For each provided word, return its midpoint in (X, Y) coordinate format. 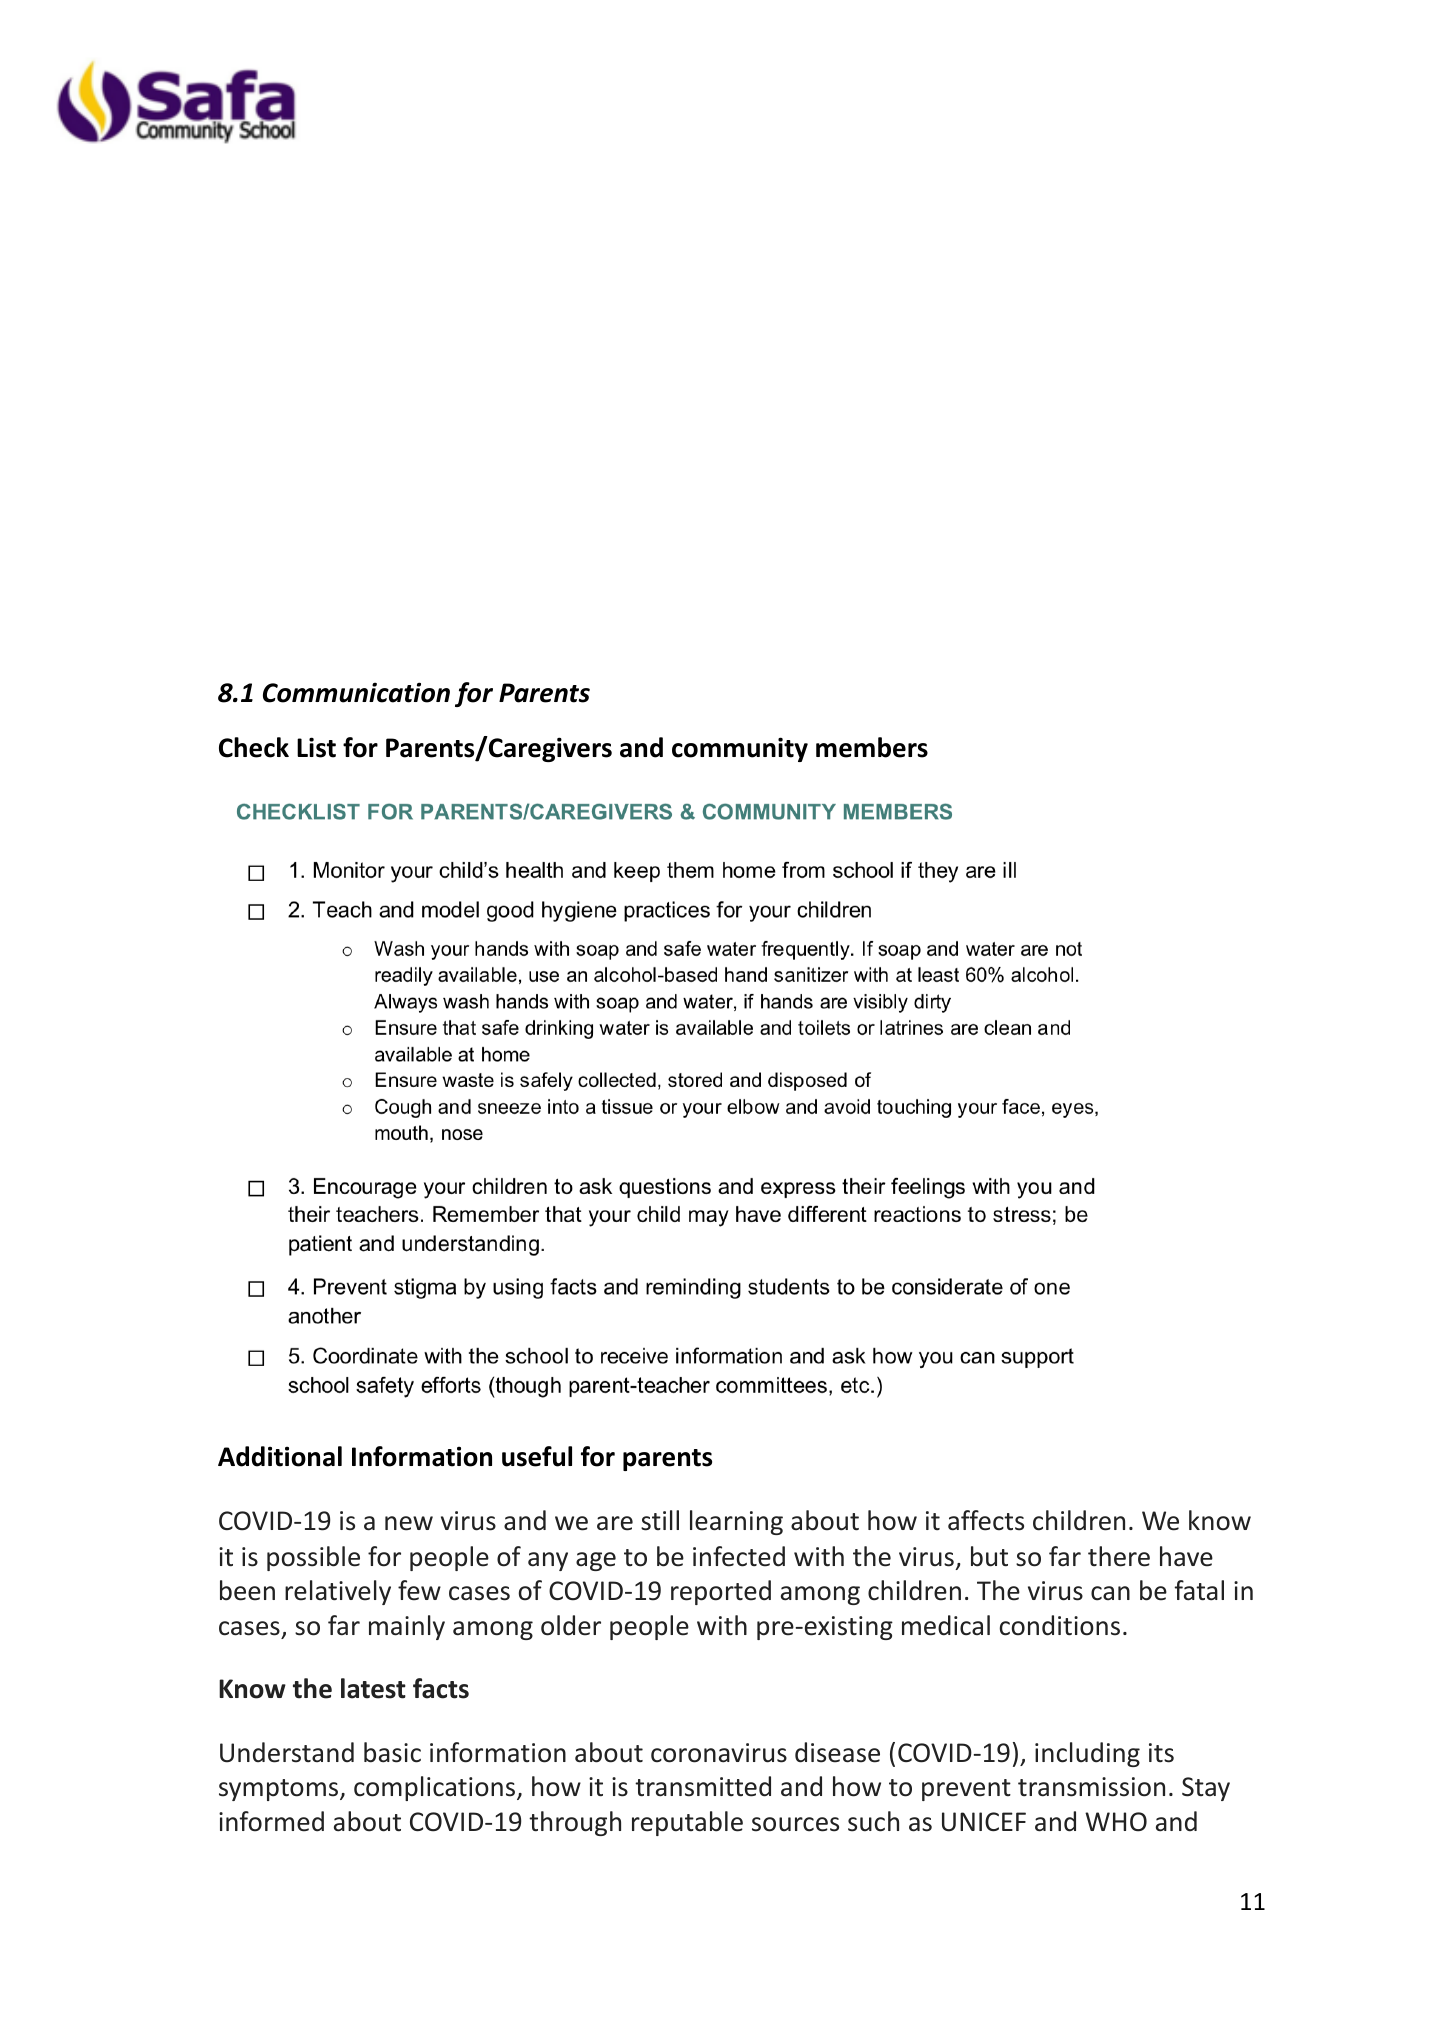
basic (392, 1752)
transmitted (703, 1786)
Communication (356, 692)
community (740, 749)
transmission (1091, 1787)
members (872, 747)
